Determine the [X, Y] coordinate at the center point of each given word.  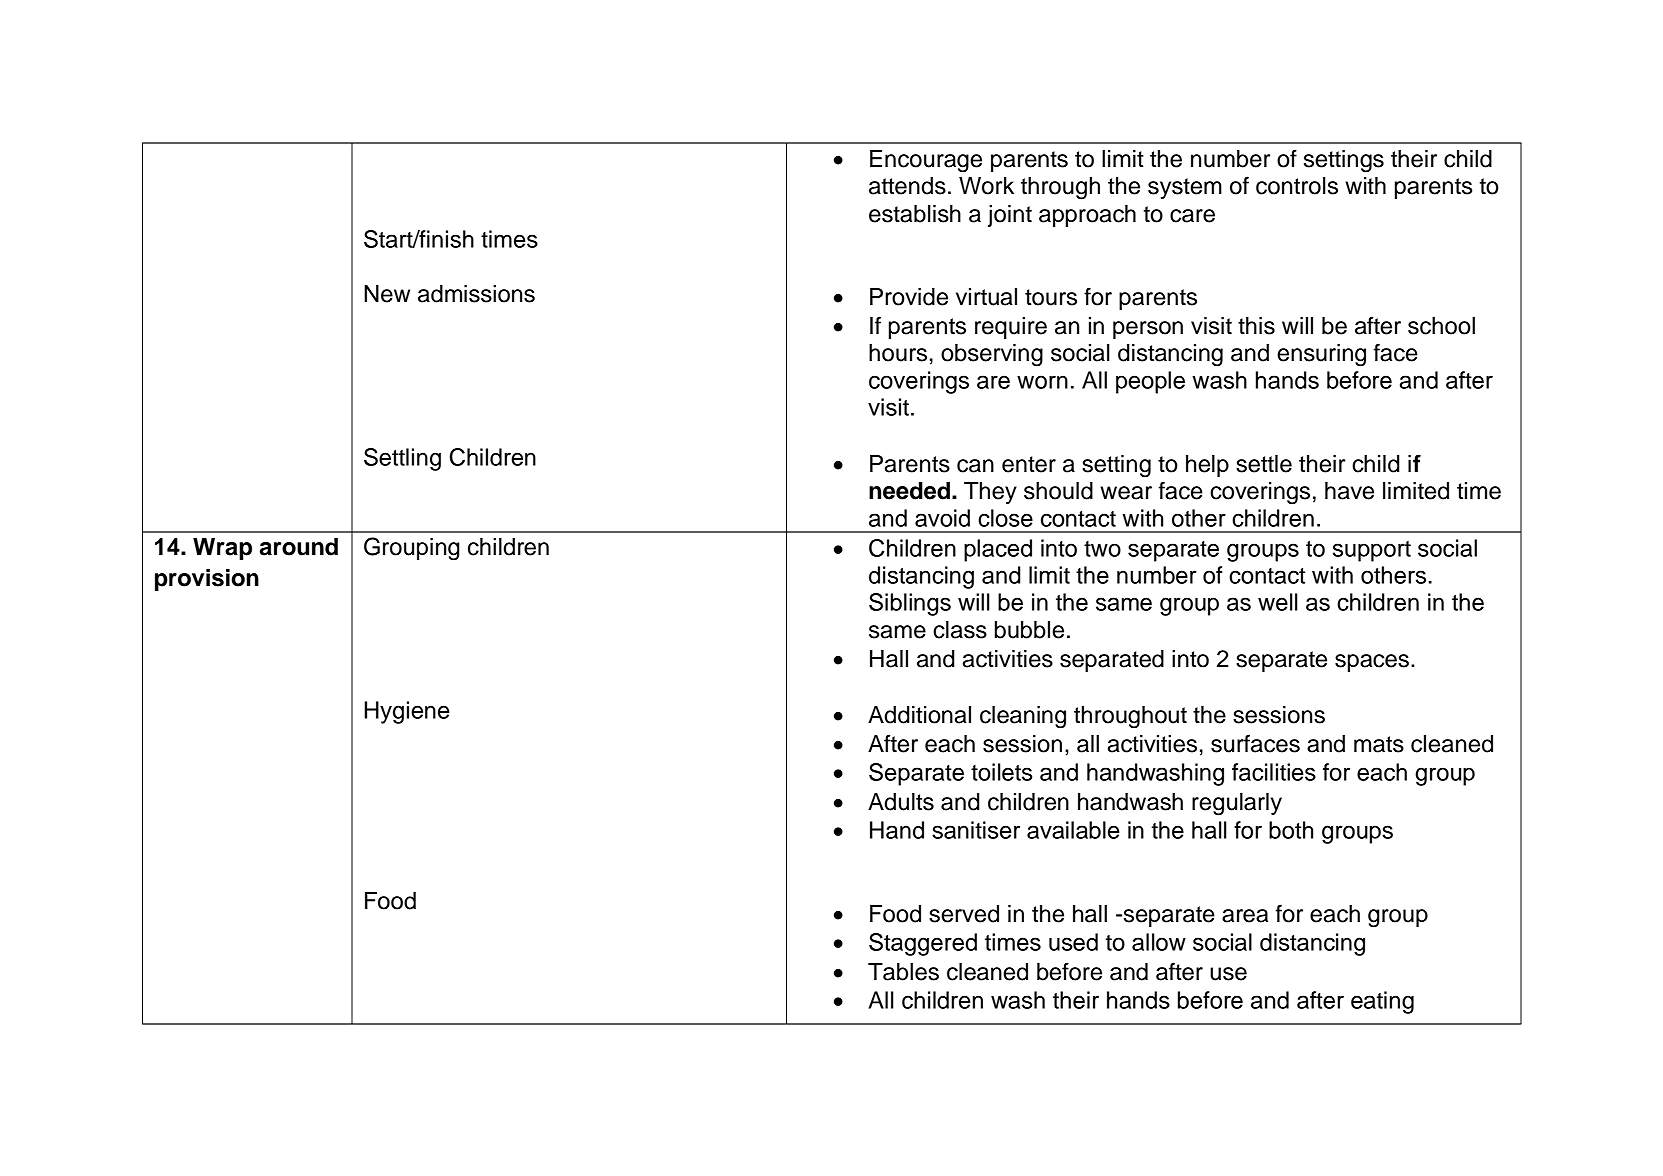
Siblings [910, 604]
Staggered [923, 944]
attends [907, 186]
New [387, 294]
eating [1382, 1002]
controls [1297, 186]
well [1278, 602]
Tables [903, 972]
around [299, 547]
